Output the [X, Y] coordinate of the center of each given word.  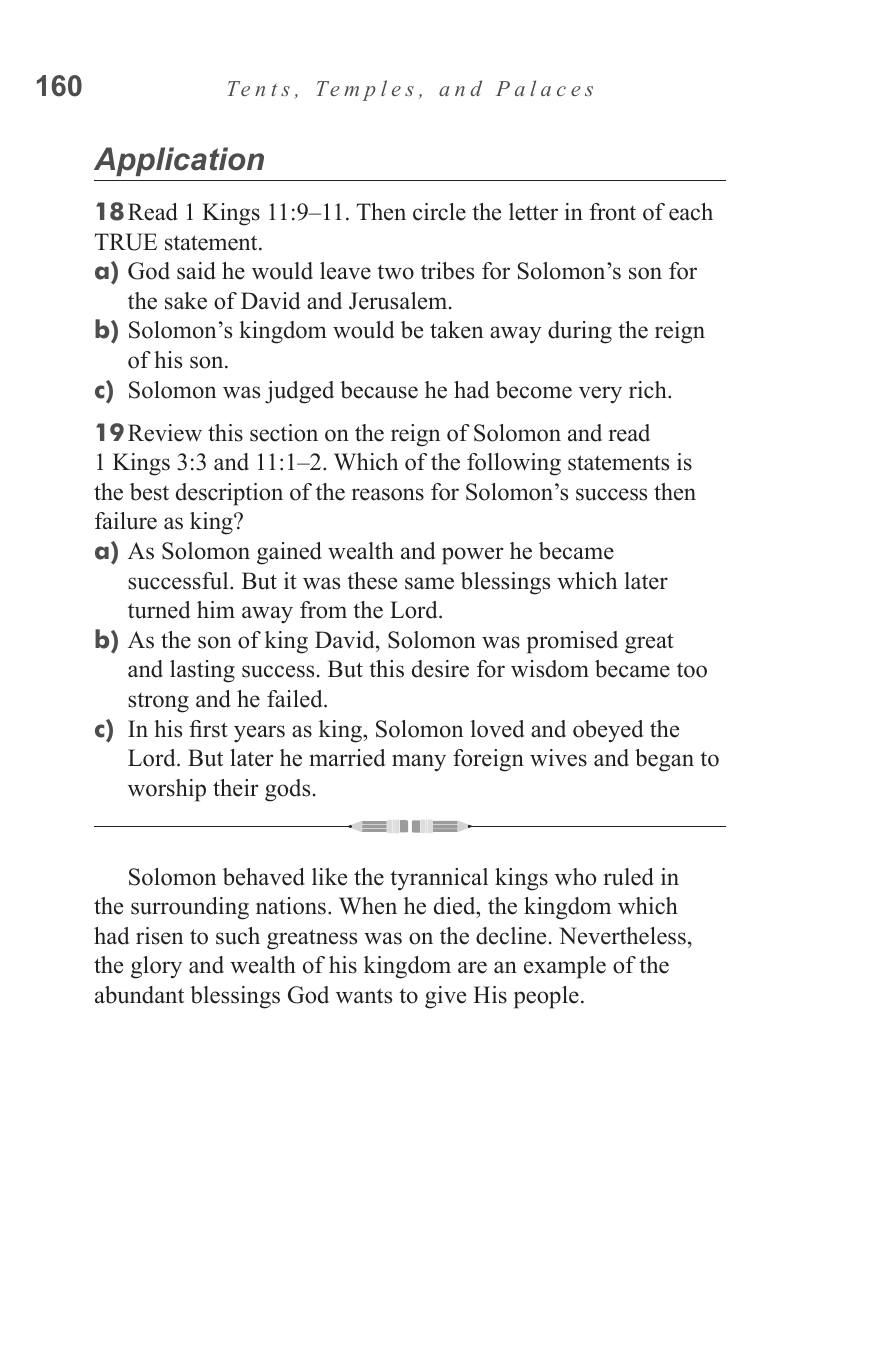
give [445, 997]
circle [439, 212]
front [612, 212]
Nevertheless [622, 936]
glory [156, 967]
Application [179, 161]
